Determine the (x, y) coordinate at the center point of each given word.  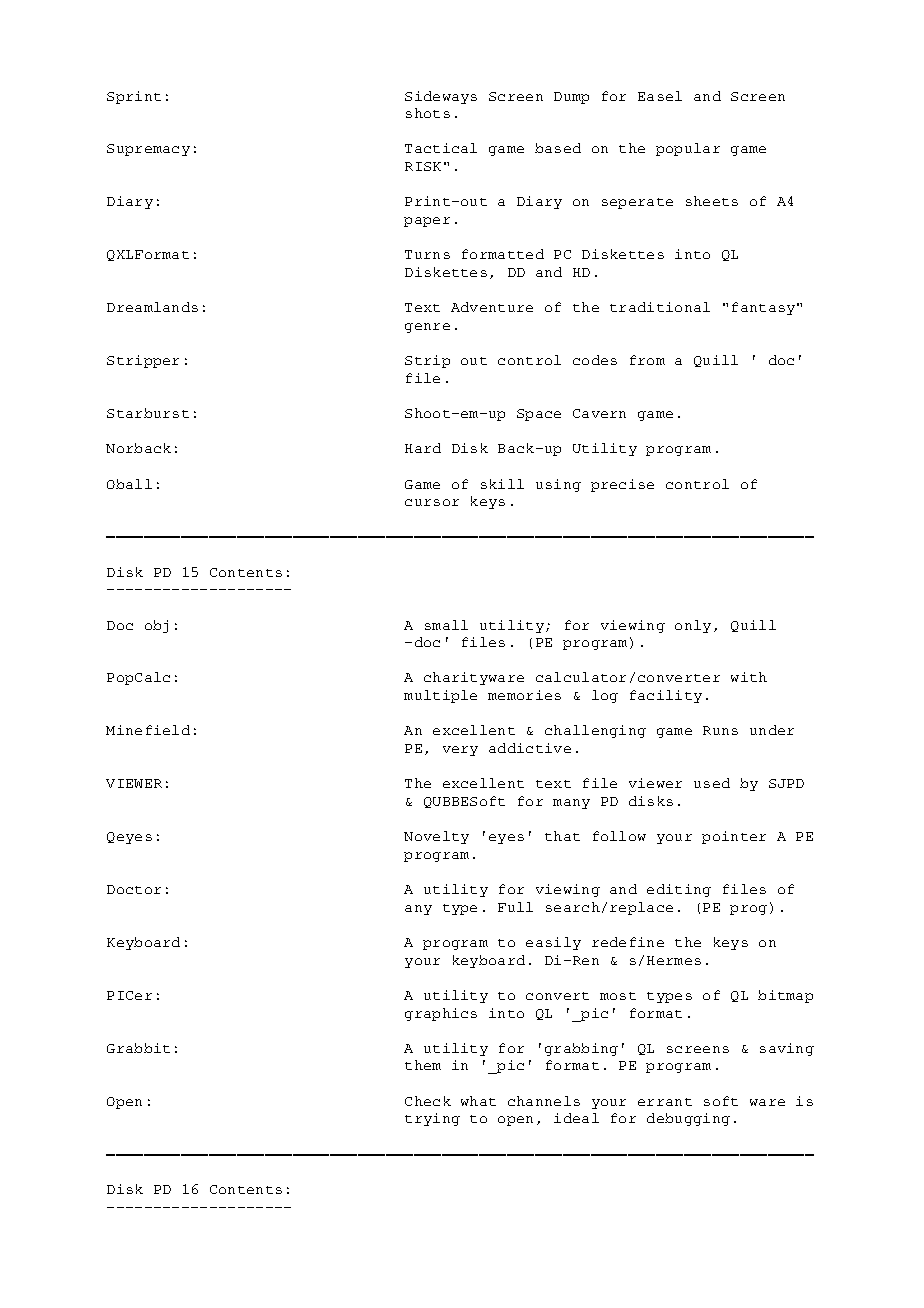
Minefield (148, 730)
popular (688, 149)
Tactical (441, 148)
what (478, 1101)
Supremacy (148, 150)
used (712, 783)
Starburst (148, 413)
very (460, 751)
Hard (423, 448)
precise (622, 485)
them (423, 1065)
